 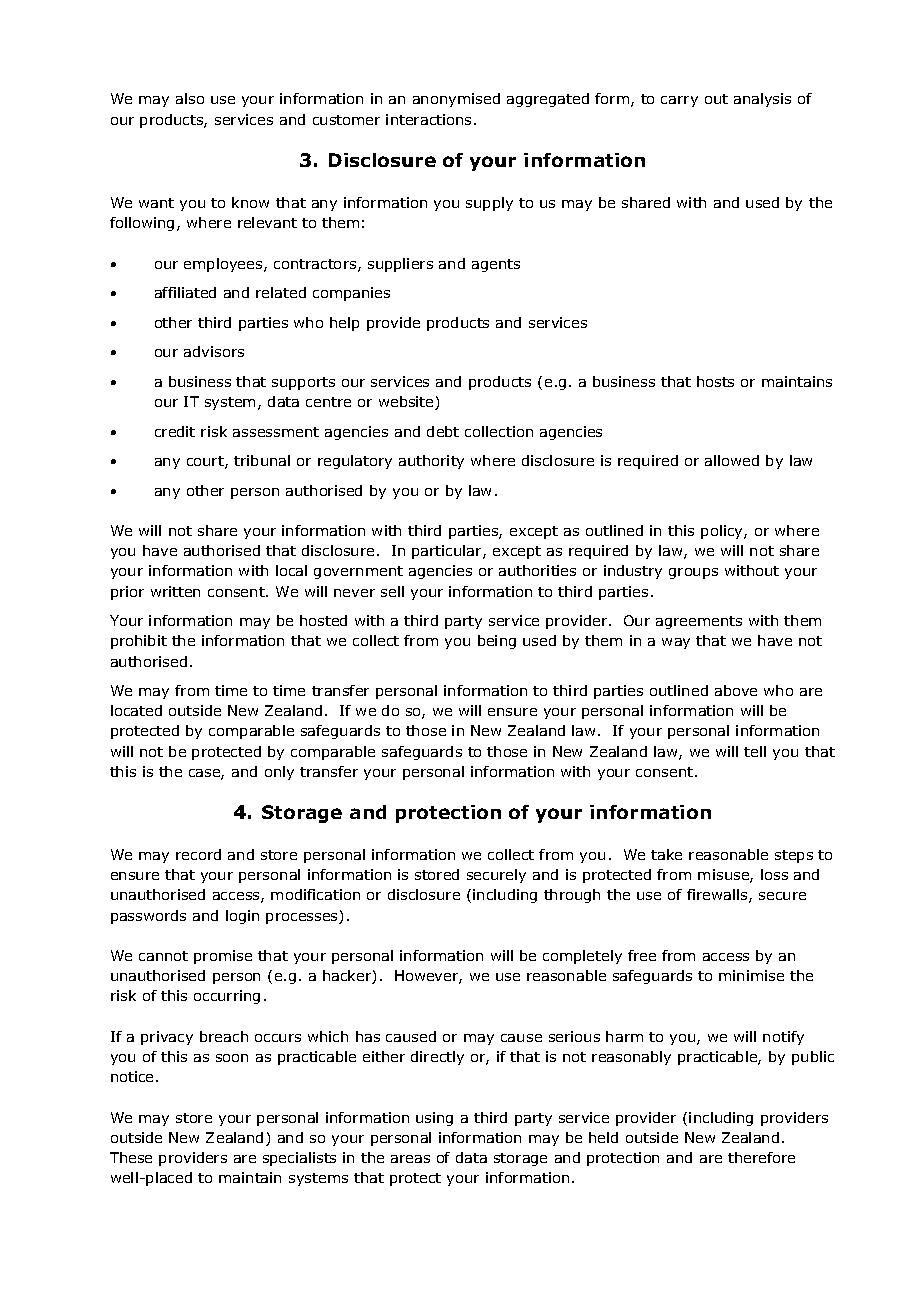 What do you see at coordinates (732, 460) in the page?
I see `allowed` at bounding box center [732, 460].
